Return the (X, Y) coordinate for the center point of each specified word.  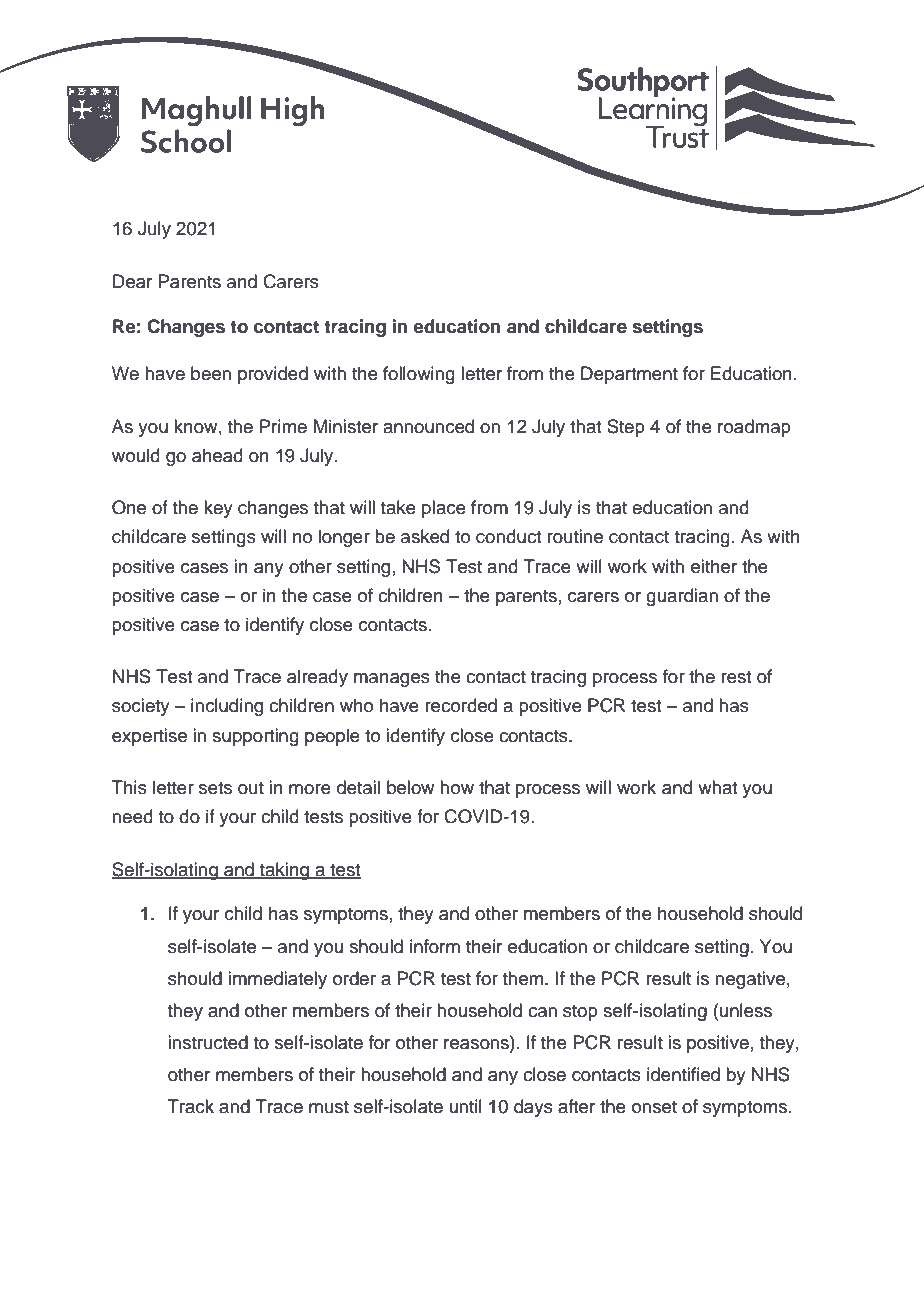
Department (629, 375)
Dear (132, 281)
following (419, 375)
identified (683, 1074)
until (466, 1106)
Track (191, 1106)
